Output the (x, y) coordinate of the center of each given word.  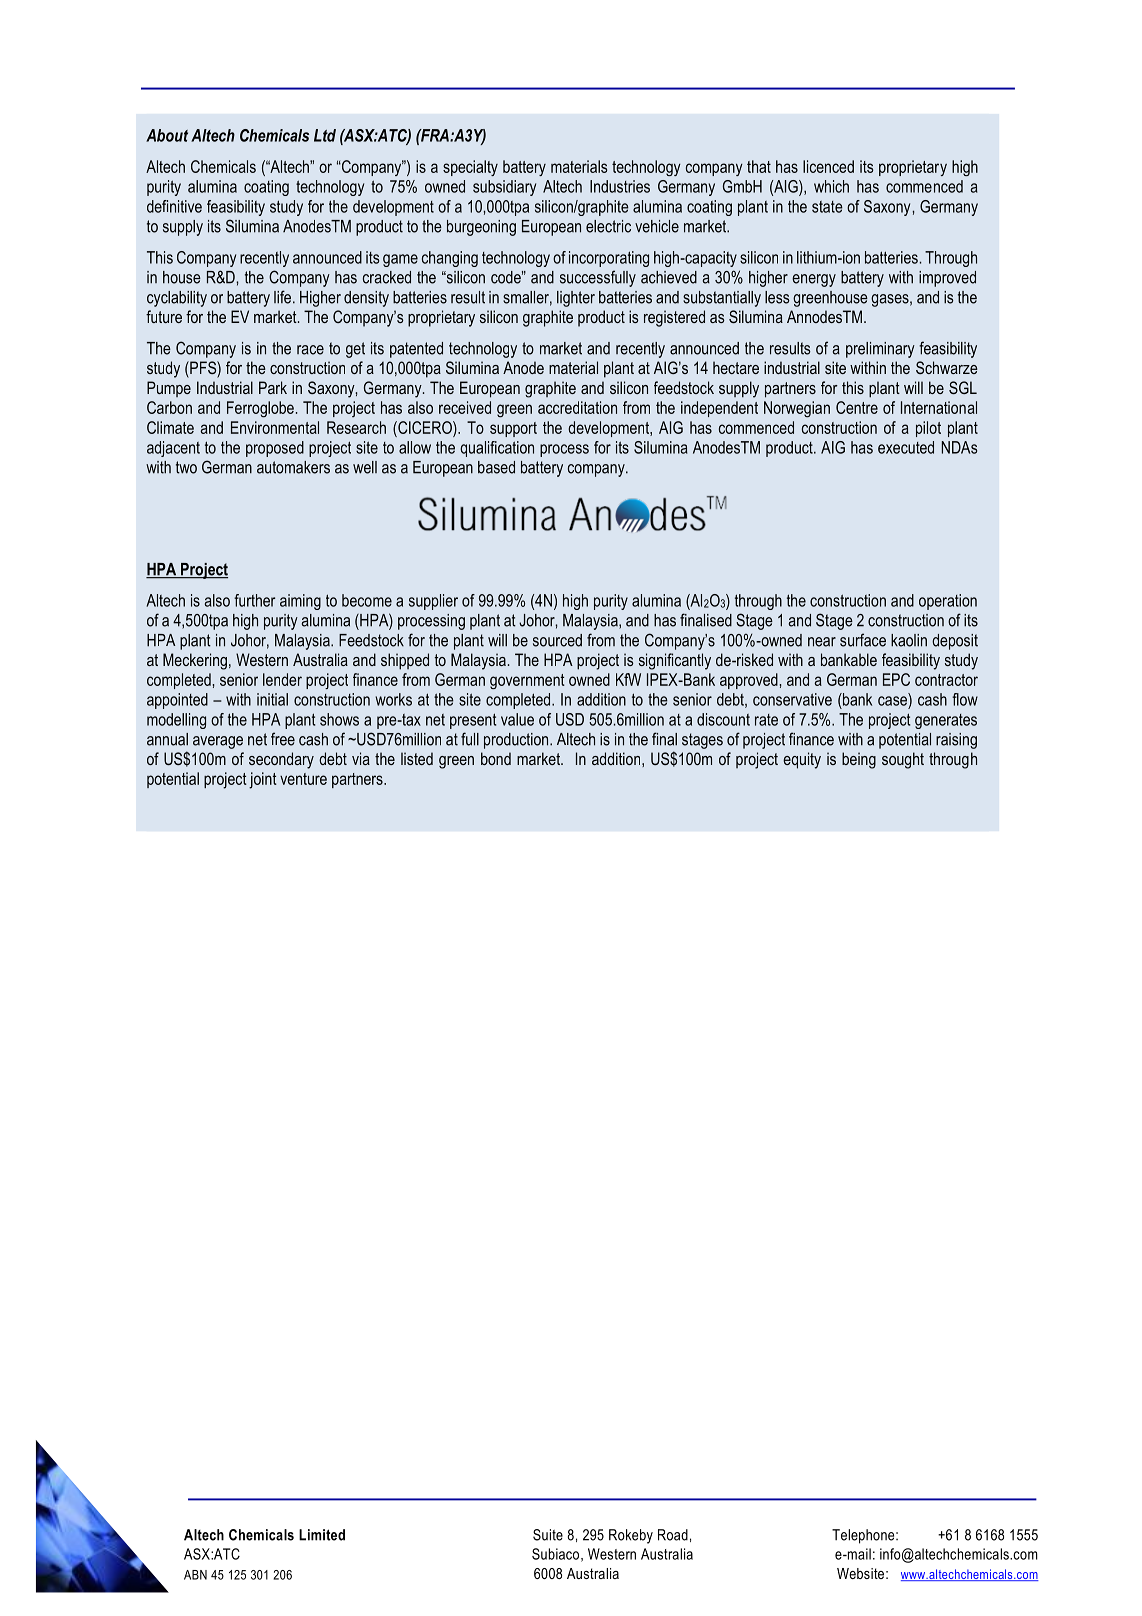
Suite (548, 1535)
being (859, 760)
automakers (293, 467)
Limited (322, 1535)
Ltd (325, 135)
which (831, 186)
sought (903, 760)
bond (496, 758)
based (496, 467)
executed (906, 447)
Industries (620, 186)
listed (417, 758)
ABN (195, 1575)
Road (673, 1535)
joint (263, 780)
